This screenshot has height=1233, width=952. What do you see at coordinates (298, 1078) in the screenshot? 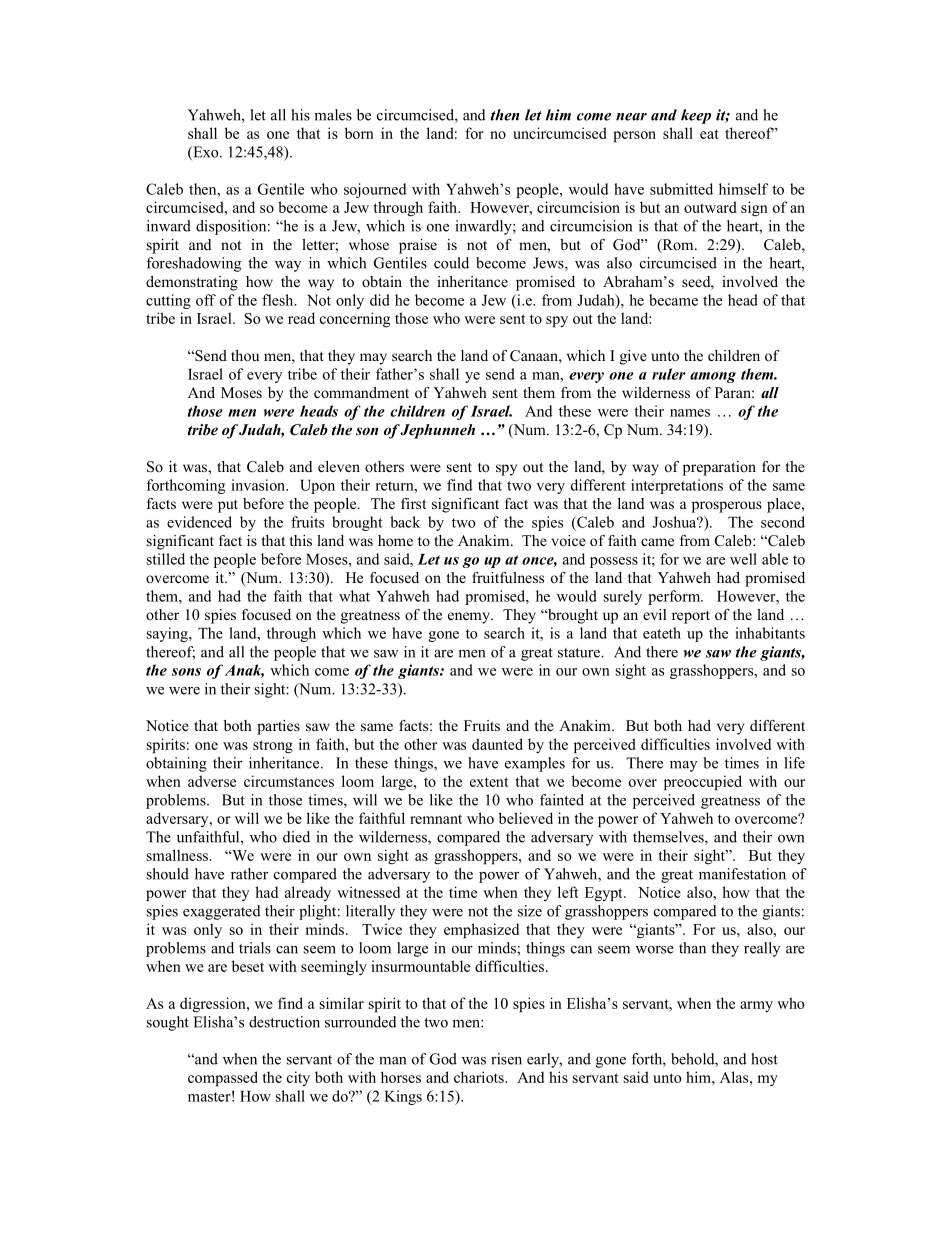
I see `city` at bounding box center [298, 1078].
